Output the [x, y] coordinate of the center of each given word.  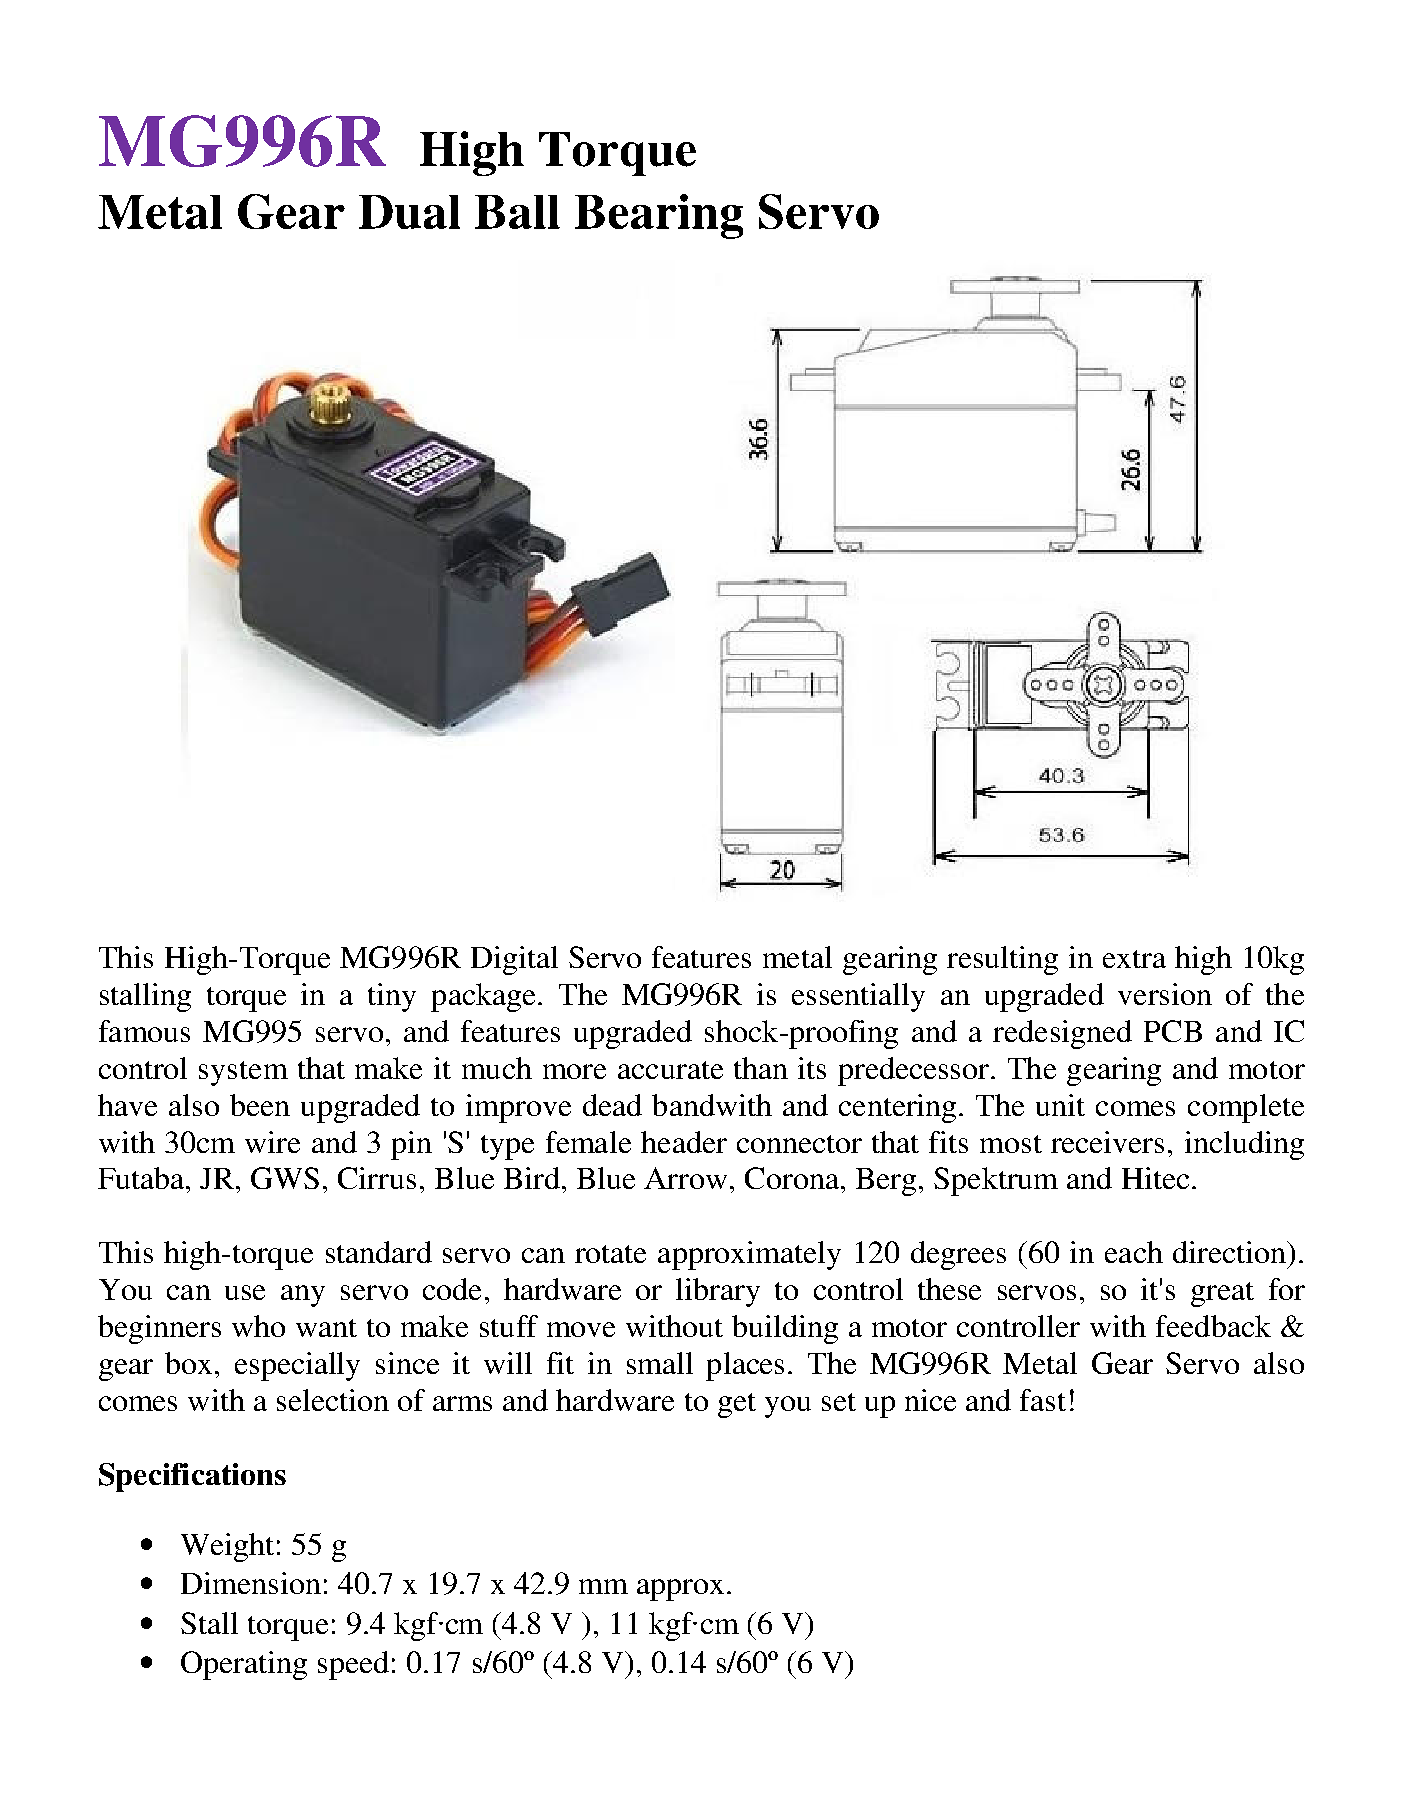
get [737, 1405]
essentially [858, 997]
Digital [514, 960]
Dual [409, 212]
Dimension [251, 1583]
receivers [1107, 1142]
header [684, 1142]
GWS [285, 1178]
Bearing [659, 216]
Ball [517, 212]
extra [1134, 959]
